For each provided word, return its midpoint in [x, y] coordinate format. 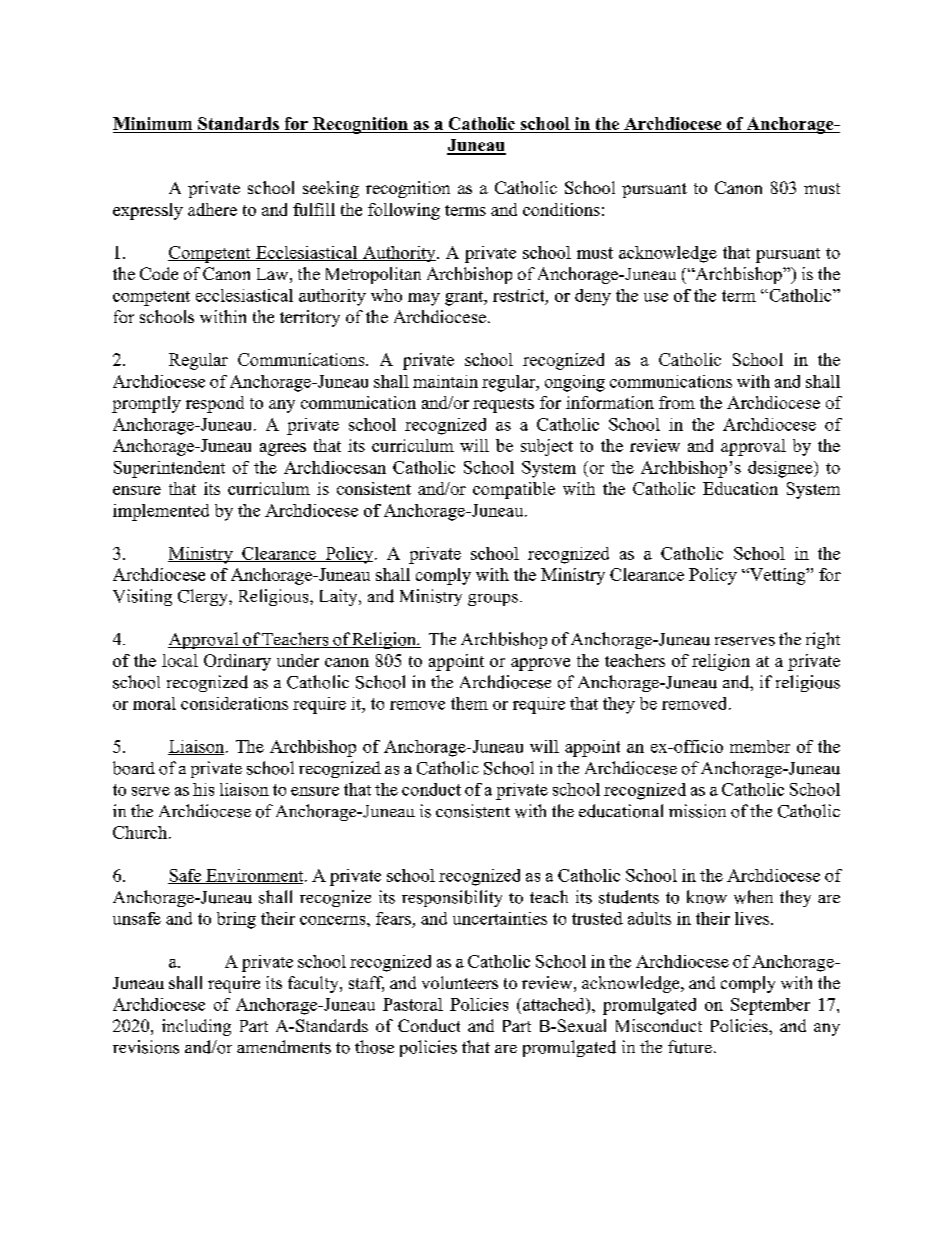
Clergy [204, 597]
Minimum [152, 123]
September [770, 1006]
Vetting [777, 576]
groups [493, 600]
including [196, 1027]
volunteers [460, 982]
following [404, 211]
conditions [561, 209]
